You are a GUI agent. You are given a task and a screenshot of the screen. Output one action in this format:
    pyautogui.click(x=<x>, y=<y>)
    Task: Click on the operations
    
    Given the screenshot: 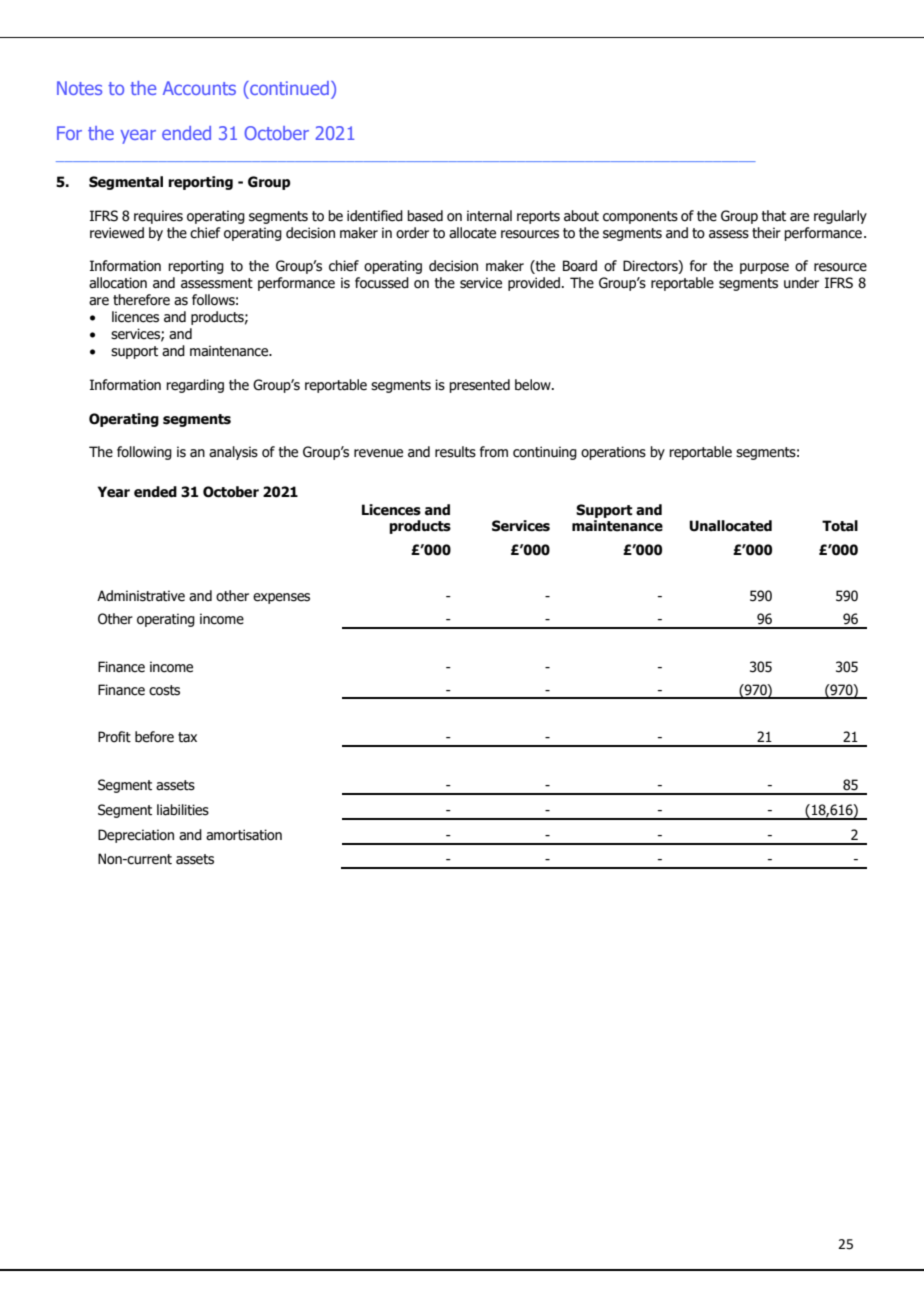 What is the action you would take?
    pyautogui.click(x=613, y=453)
